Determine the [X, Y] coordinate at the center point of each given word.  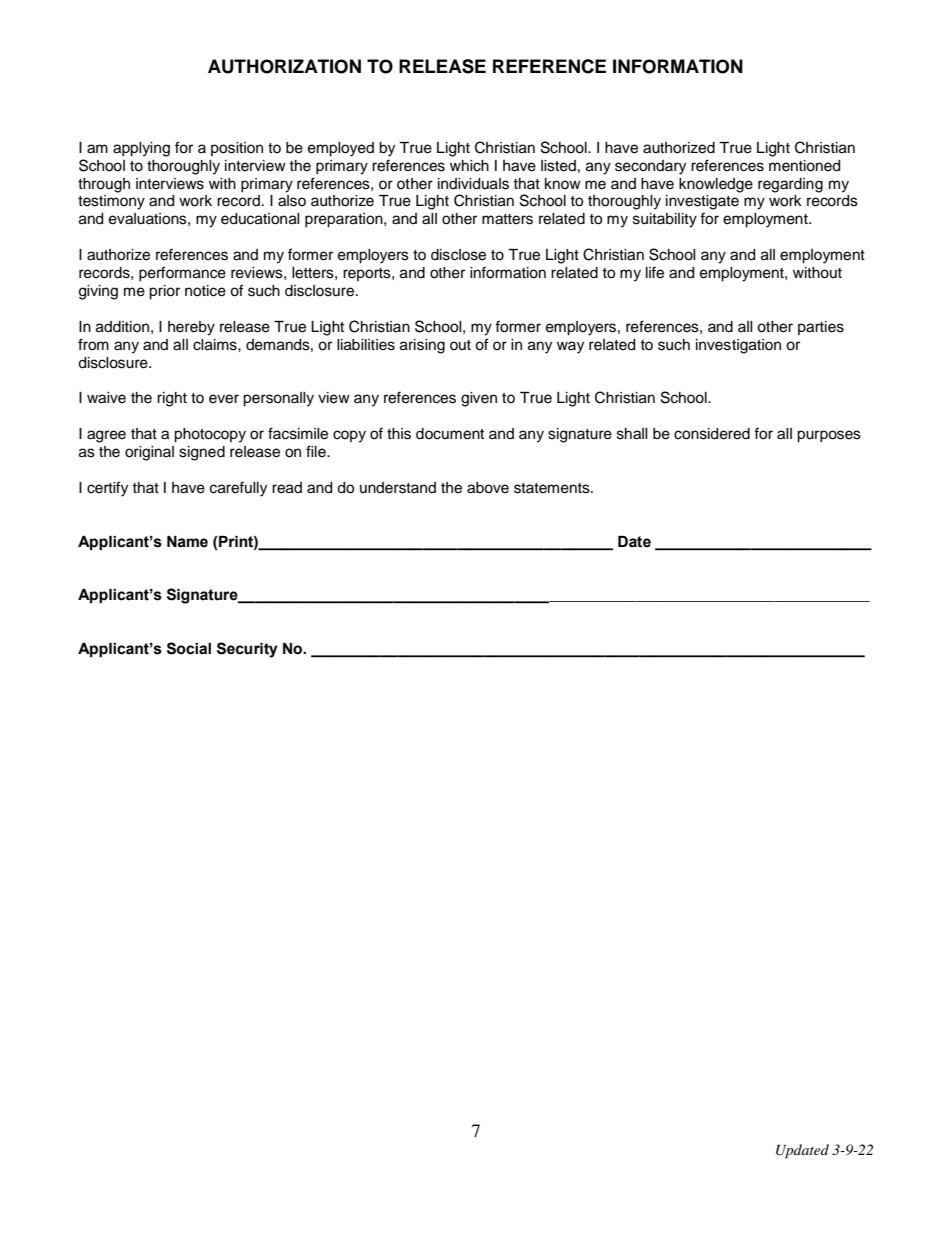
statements [553, 488]
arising [422, 346]
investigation [738, 346]
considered [712, 434]
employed [341, 149]
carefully [238, 489]
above [488, 488]
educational [260, 219]
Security [247, 650]
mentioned [804, 166]
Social [189, 648]
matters [507, 219]
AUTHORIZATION [284, 66]
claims [216, 345]
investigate [702, 202]
